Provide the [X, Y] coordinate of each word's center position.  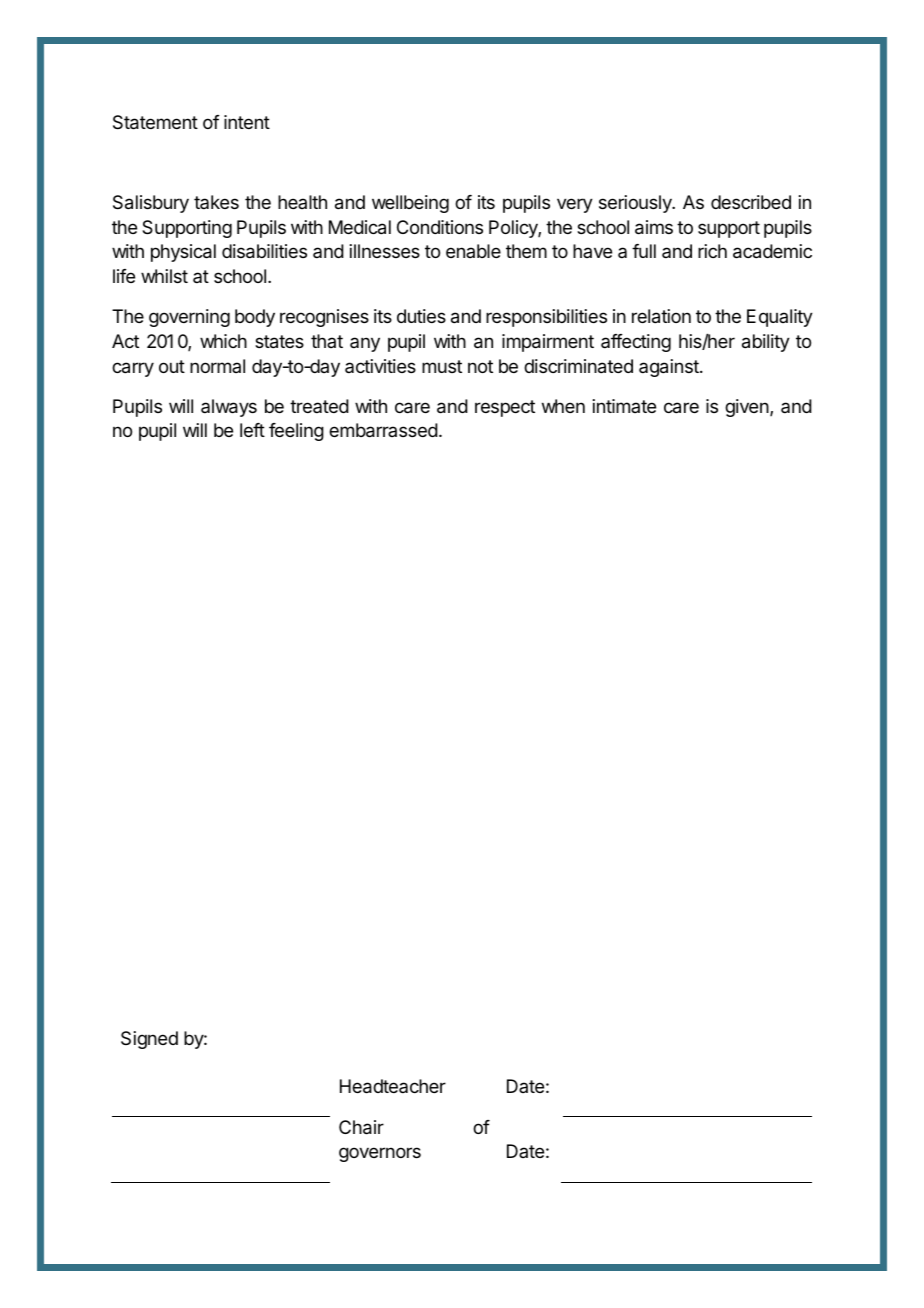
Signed [149, 1040]
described [751, 202]
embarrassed [383, 430]
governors [380, 1154]
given [747, 408]
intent [247, 122]
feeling [296, 432]
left [252, 430]
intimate [624, 406]
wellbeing [410, 204]
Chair [361, 1127]
